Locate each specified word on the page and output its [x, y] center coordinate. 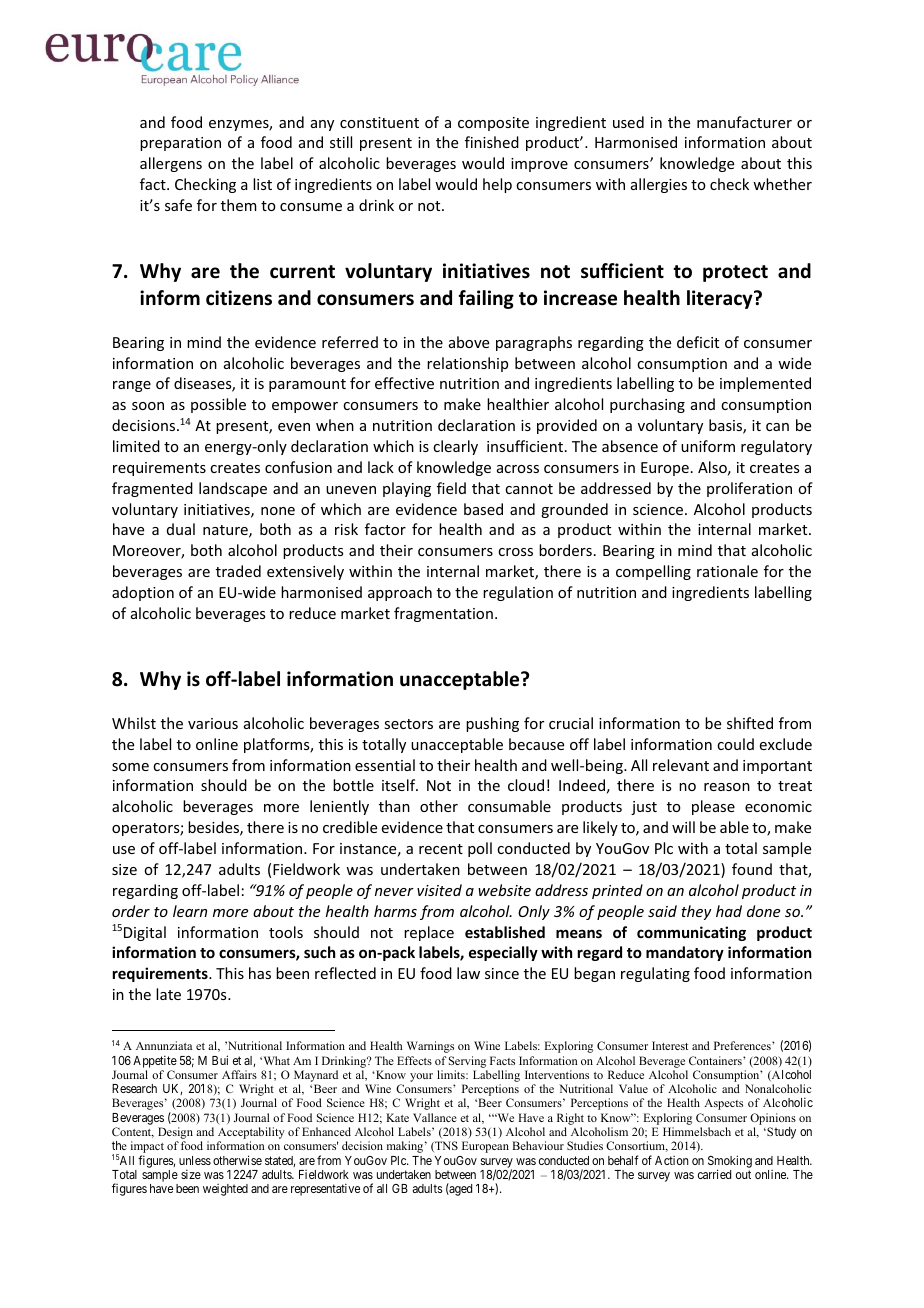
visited [439, 890]
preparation [180, 144]
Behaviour [538, 1145]
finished [492, 142]
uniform [708, 446]
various [213, 723]
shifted [750, 723]
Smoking [730, 1162]
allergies [659, 185]
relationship [467, 364]
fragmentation [443, 614]
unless [195, 1160]
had [729, 911]
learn [190, 911]
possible [218, 405]
